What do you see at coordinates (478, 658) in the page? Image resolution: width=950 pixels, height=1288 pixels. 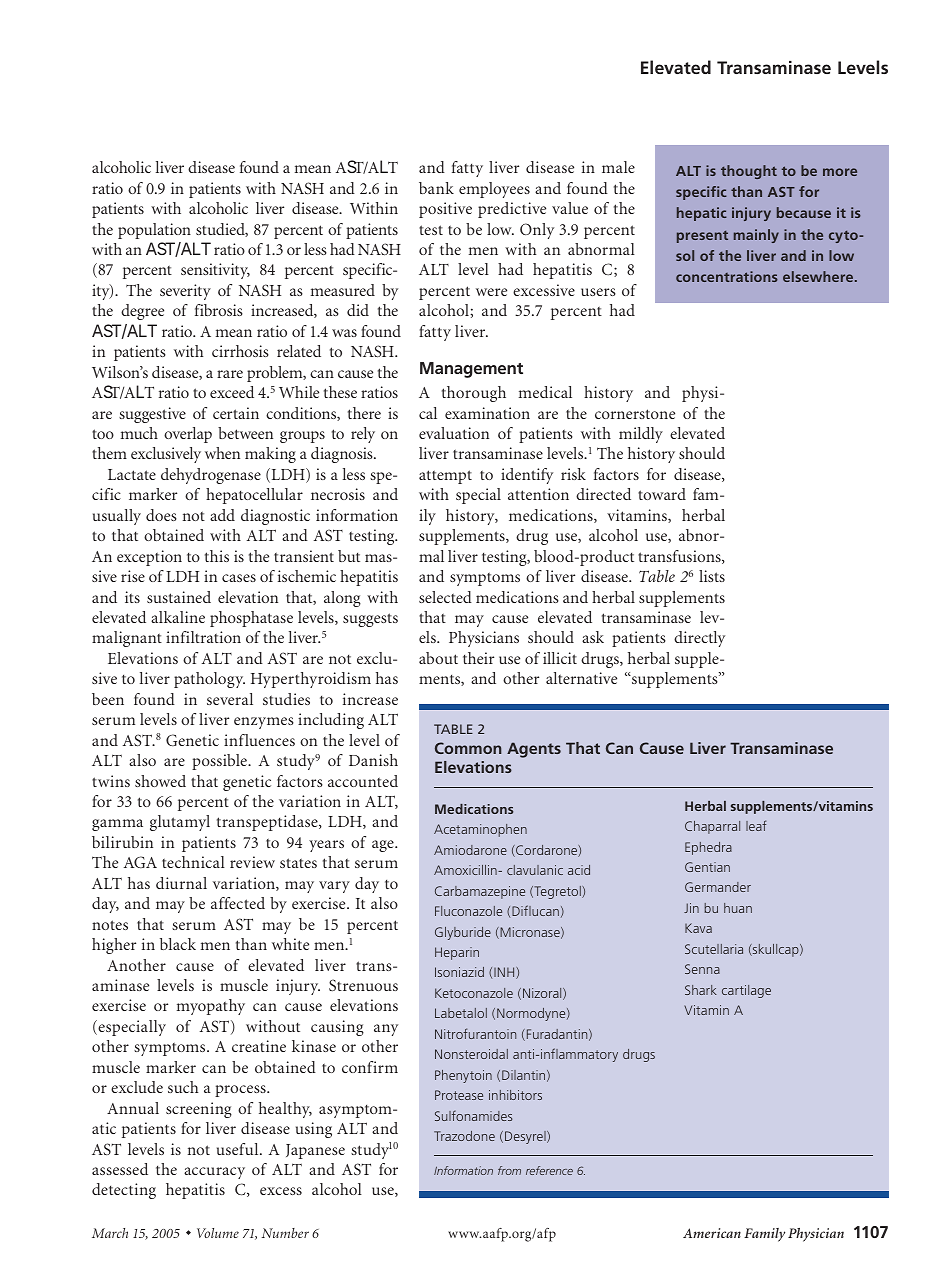 I see `their` at bounding box center [478, 658].
